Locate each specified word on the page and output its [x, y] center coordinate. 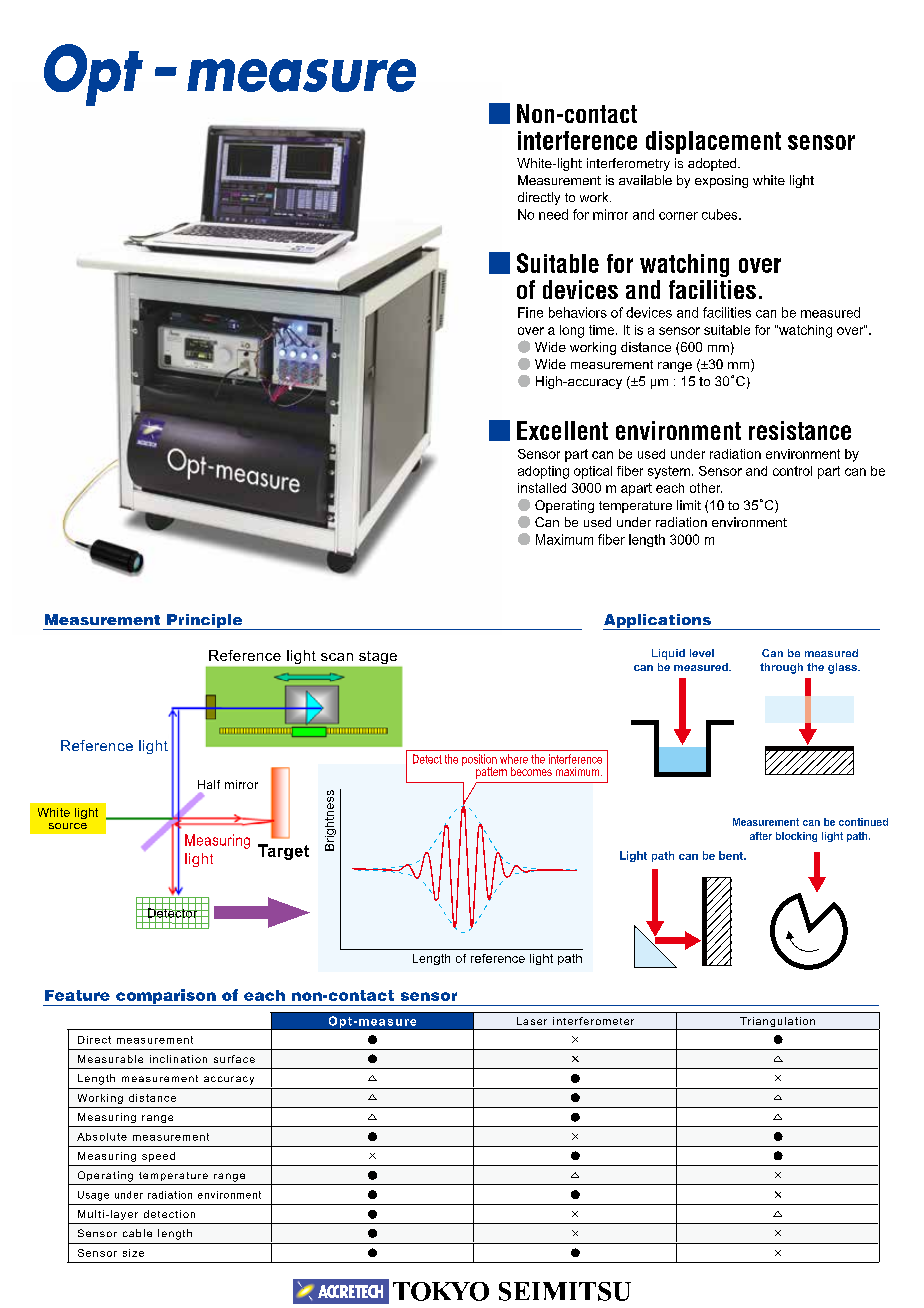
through [781, 668]
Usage [93, 1196]
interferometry [628, 164]
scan [337, 657]
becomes [531, 771]
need [553, 214]
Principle [205, 622]
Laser [532, 1021]
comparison [166, 997]
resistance [800, 430]
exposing [721, 181]
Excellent [562, 430]
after [761, 836]
